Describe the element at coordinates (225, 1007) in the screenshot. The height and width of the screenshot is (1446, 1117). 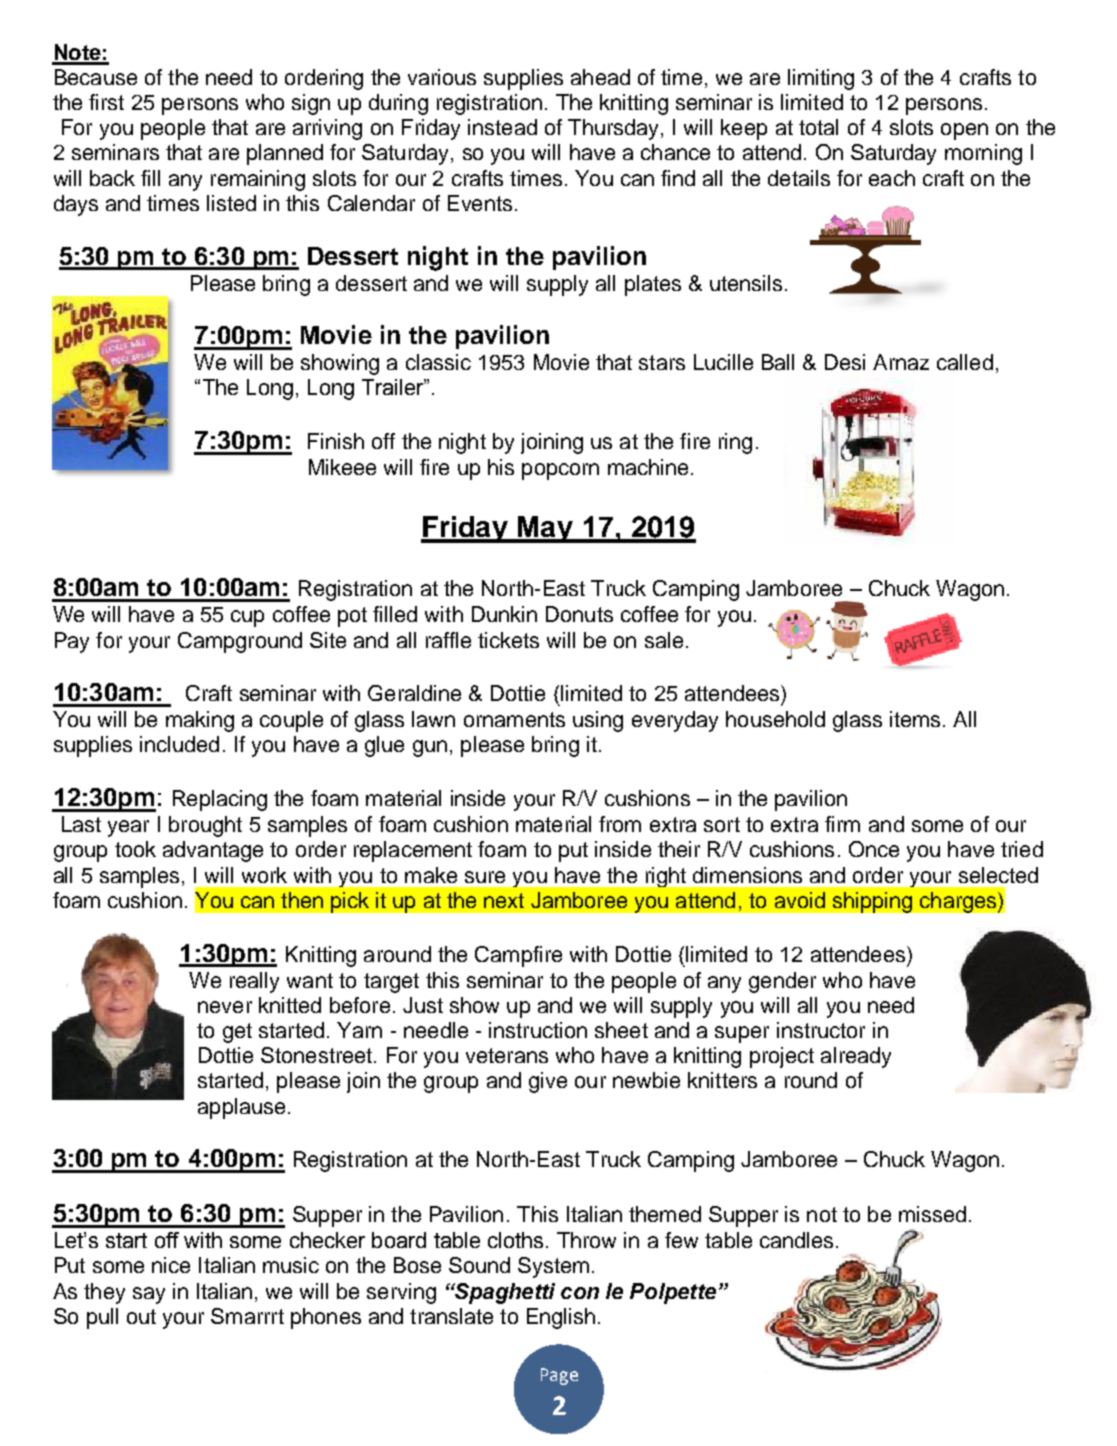
I see `never` at that location.
